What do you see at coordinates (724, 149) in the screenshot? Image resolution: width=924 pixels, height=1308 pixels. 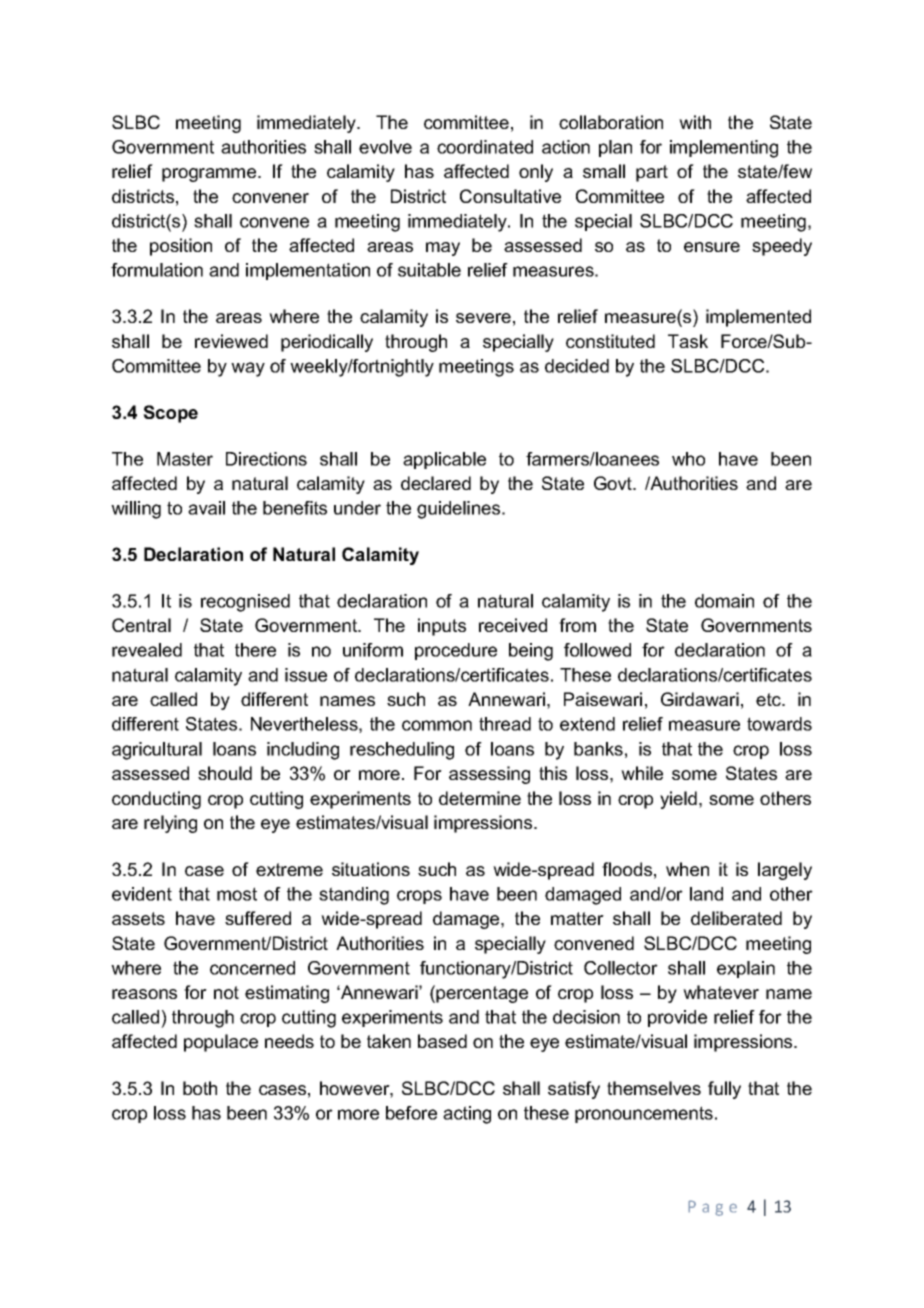 I see `implementing` at bounding box center [724, 149].
